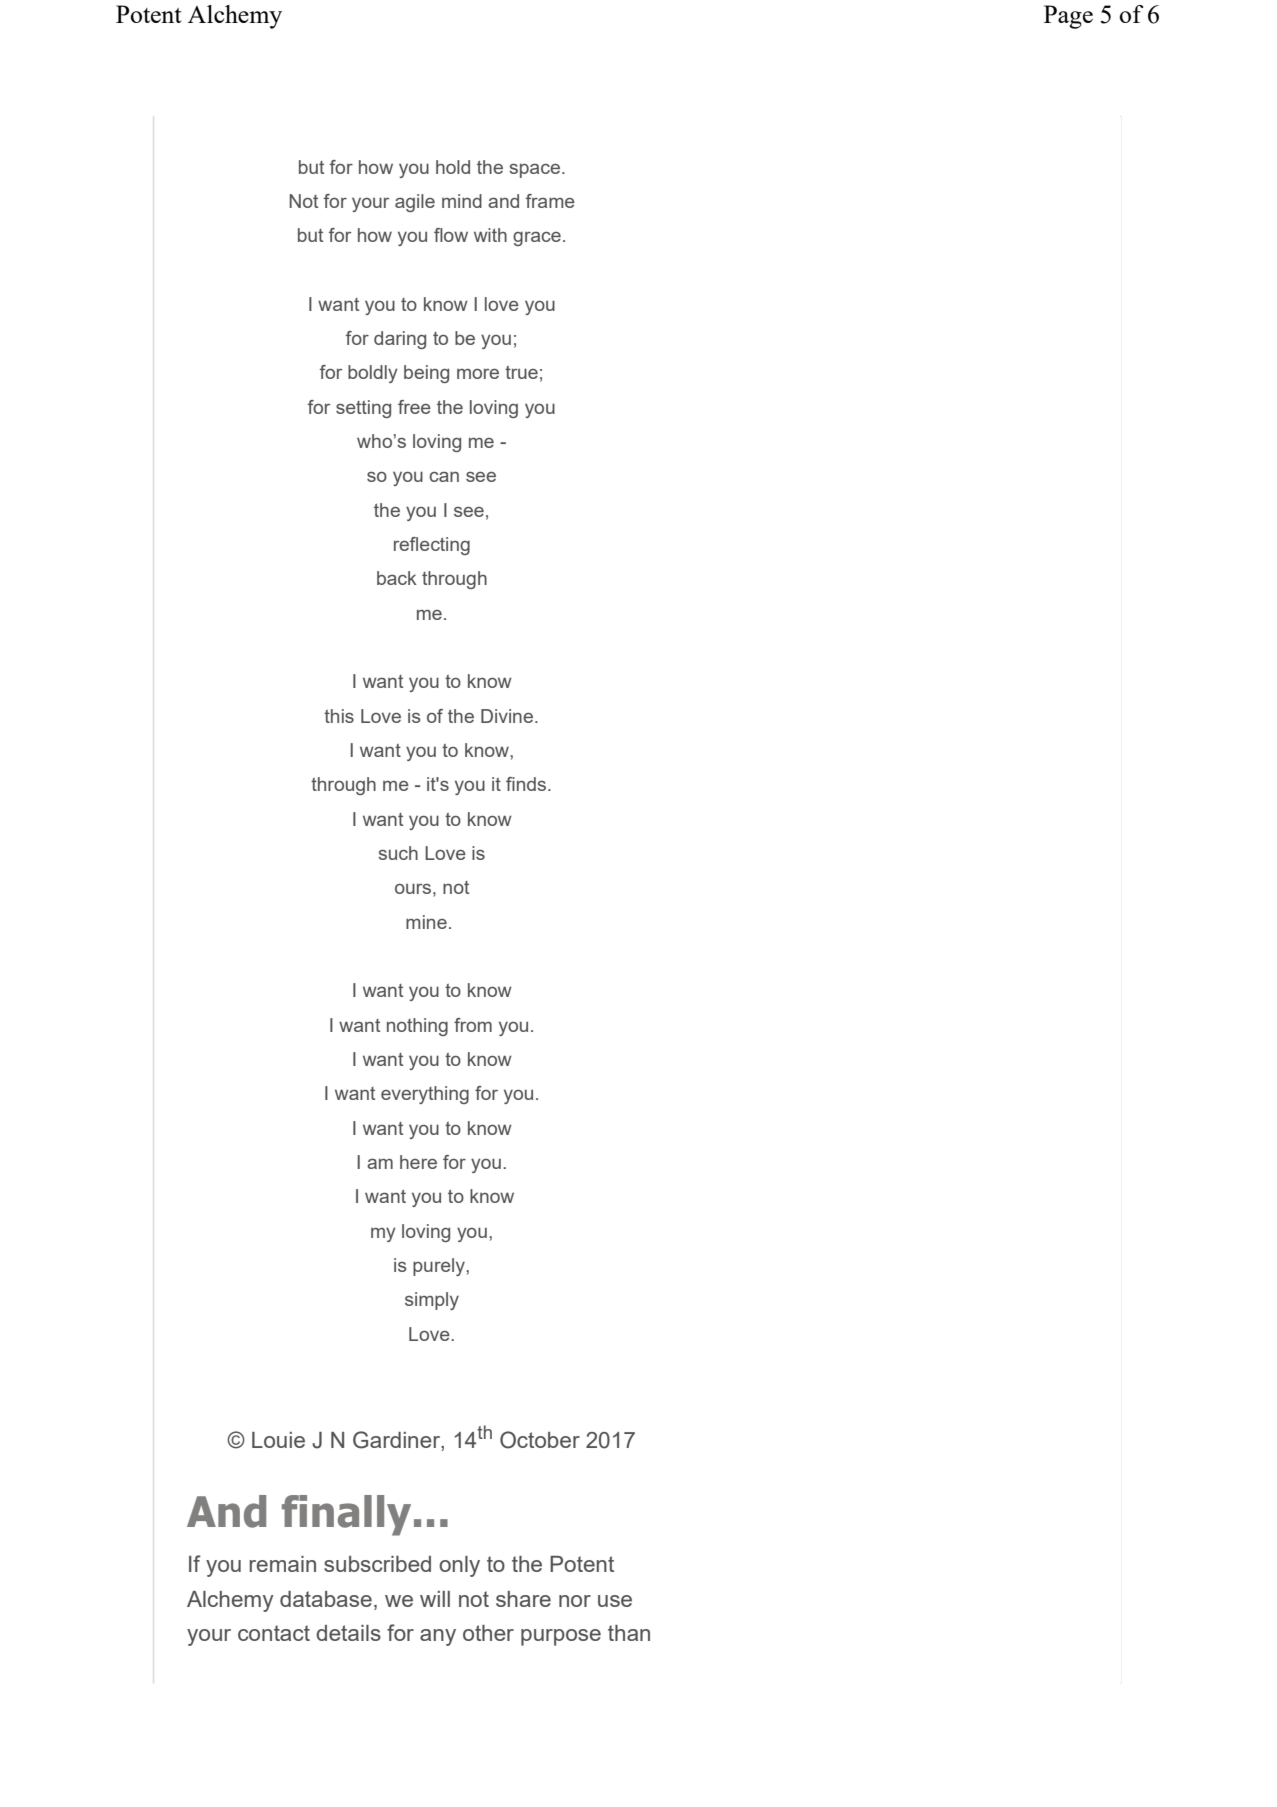 The width and height of the document is (1277, 1807). Describe the element at coordinates (540, 1440) in the document. I see `October` at that location.
